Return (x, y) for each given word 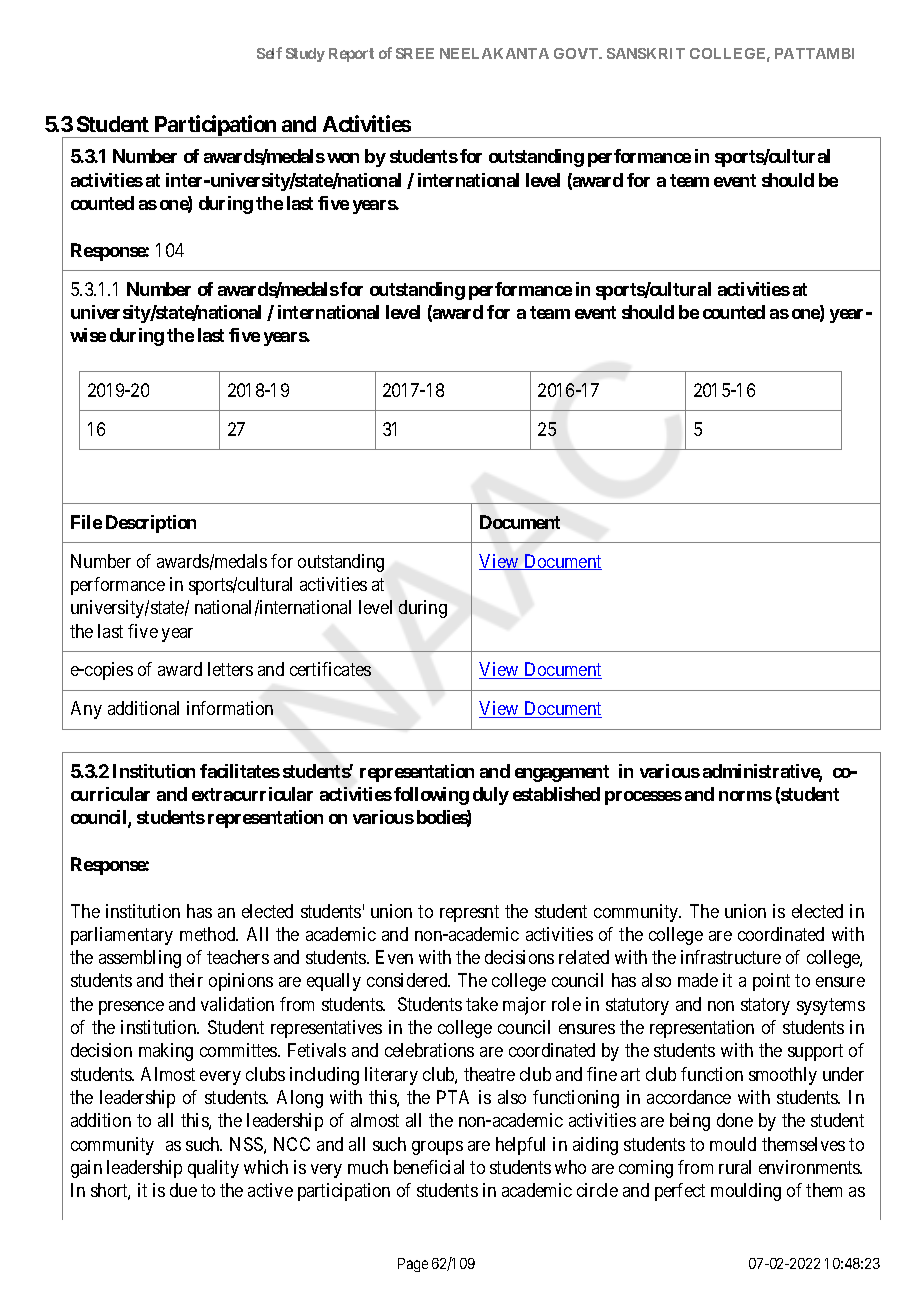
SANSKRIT (646, 53)
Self (269, 53)
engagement (562, 773)
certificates (330, 669)
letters (230, 669)
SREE (415, 53)
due (183, 1190)
